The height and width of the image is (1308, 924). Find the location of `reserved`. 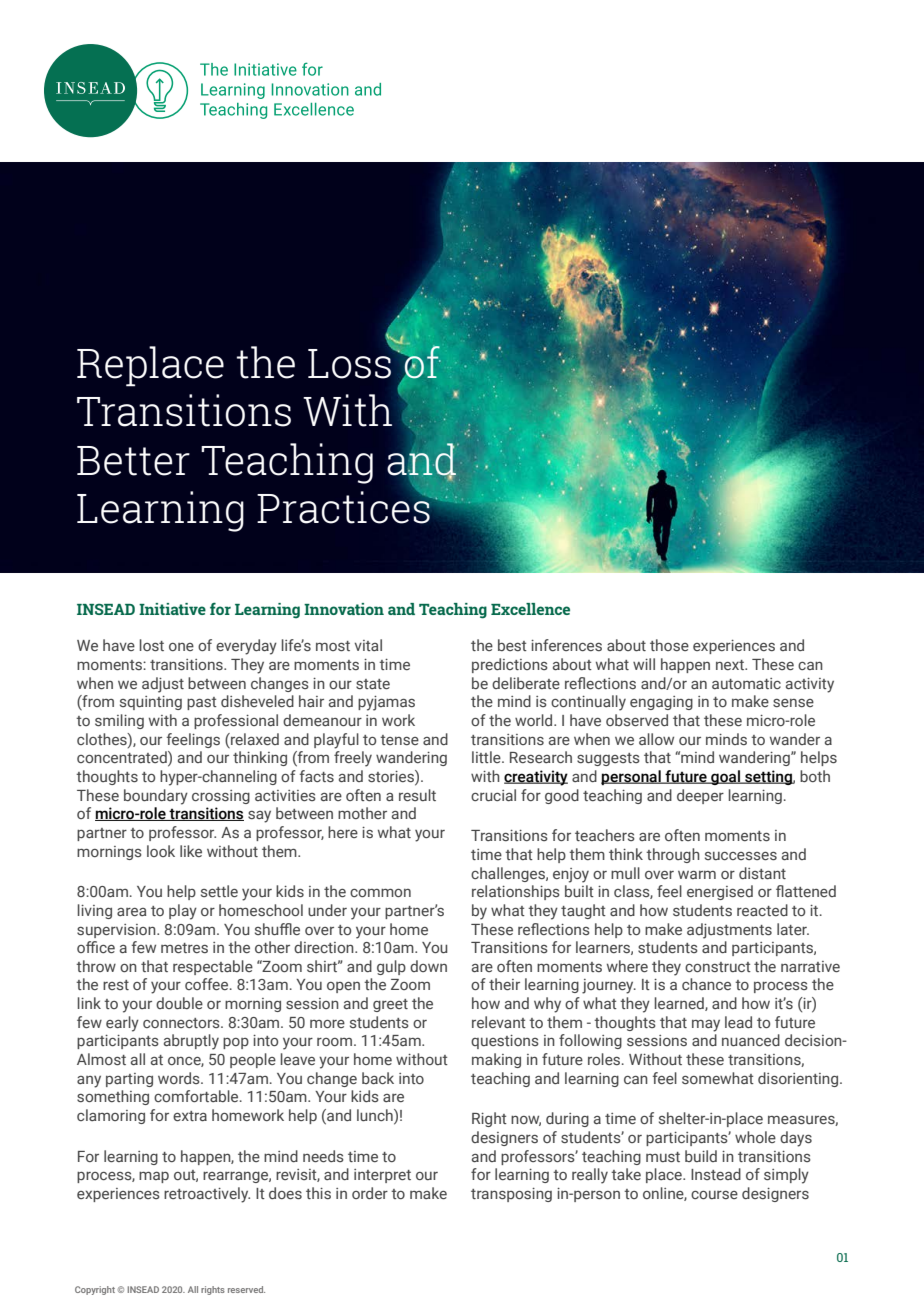

reserved is located at coordinates (246, 1289).
